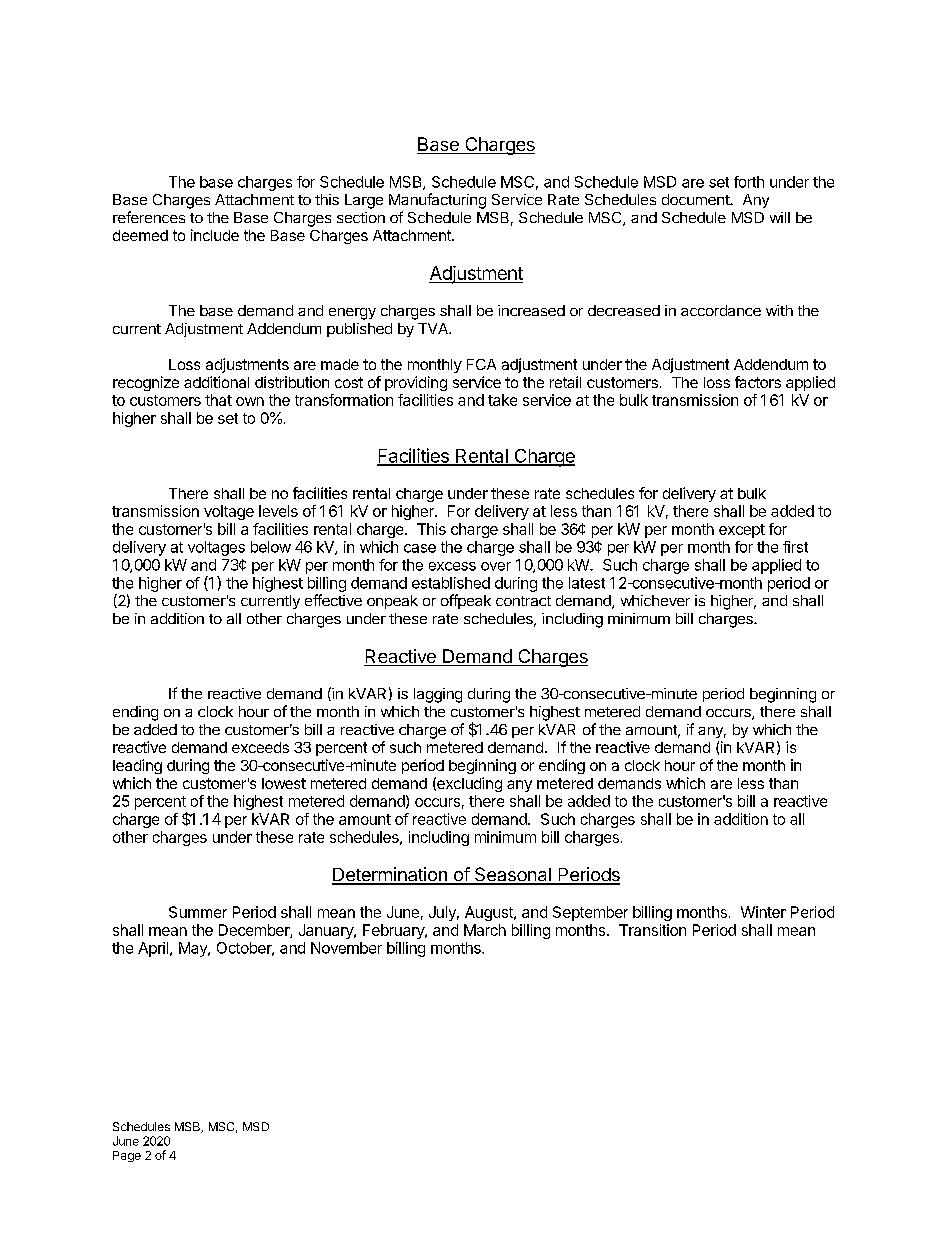  What do you see at coordinates (437, 201) in the screenshot?
I see `Manufacturing` at bounding box center [437, 201].
